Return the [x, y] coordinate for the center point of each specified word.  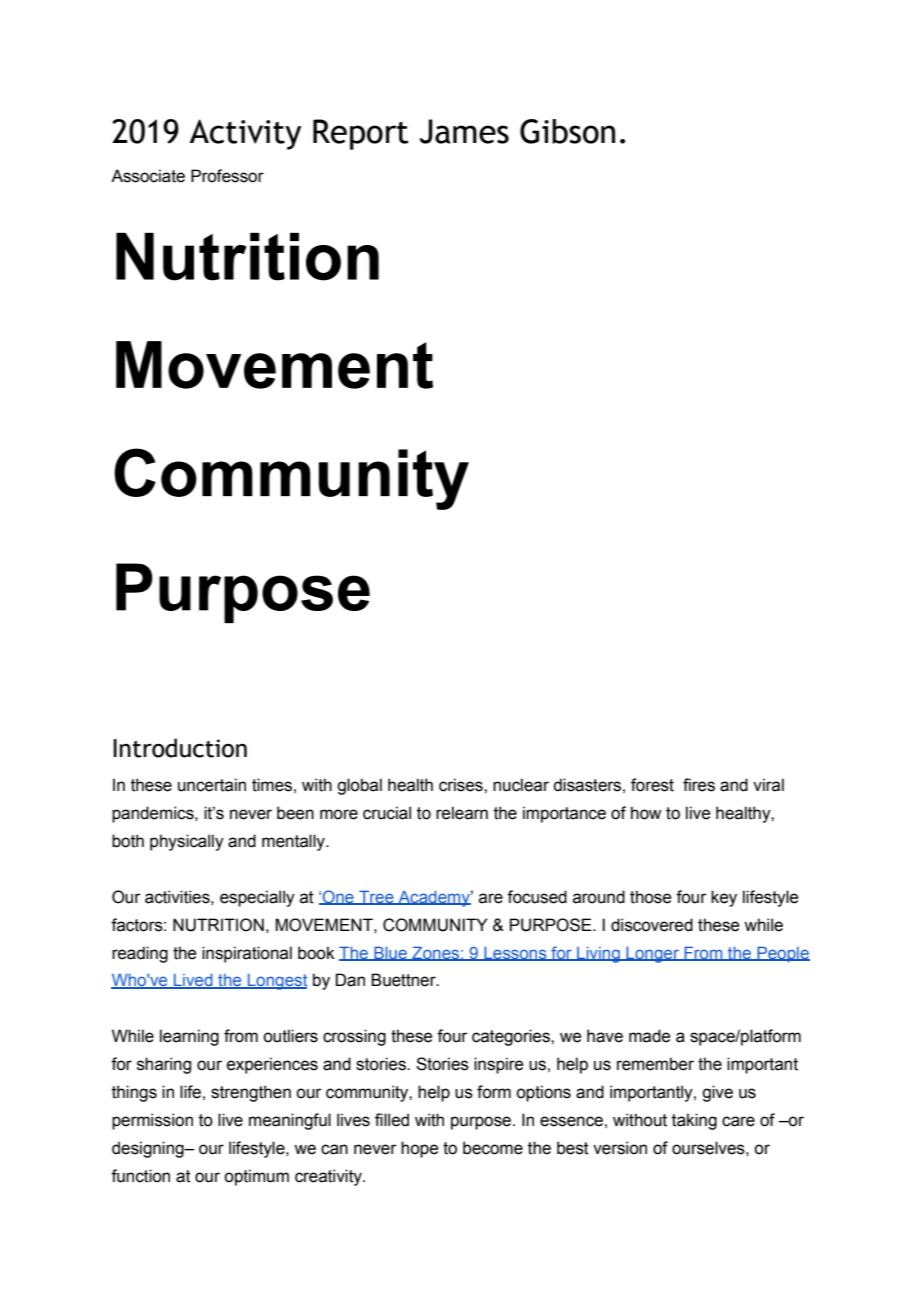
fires [699, 785]
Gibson [567, 131]
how [646, 813]
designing [149, 1149]
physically [187, 842]
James [464, 131]
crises [462, 785]
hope [419, 1149]
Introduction [180, 748]
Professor [227, 176]
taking [694, 1121]
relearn [462, 813]
